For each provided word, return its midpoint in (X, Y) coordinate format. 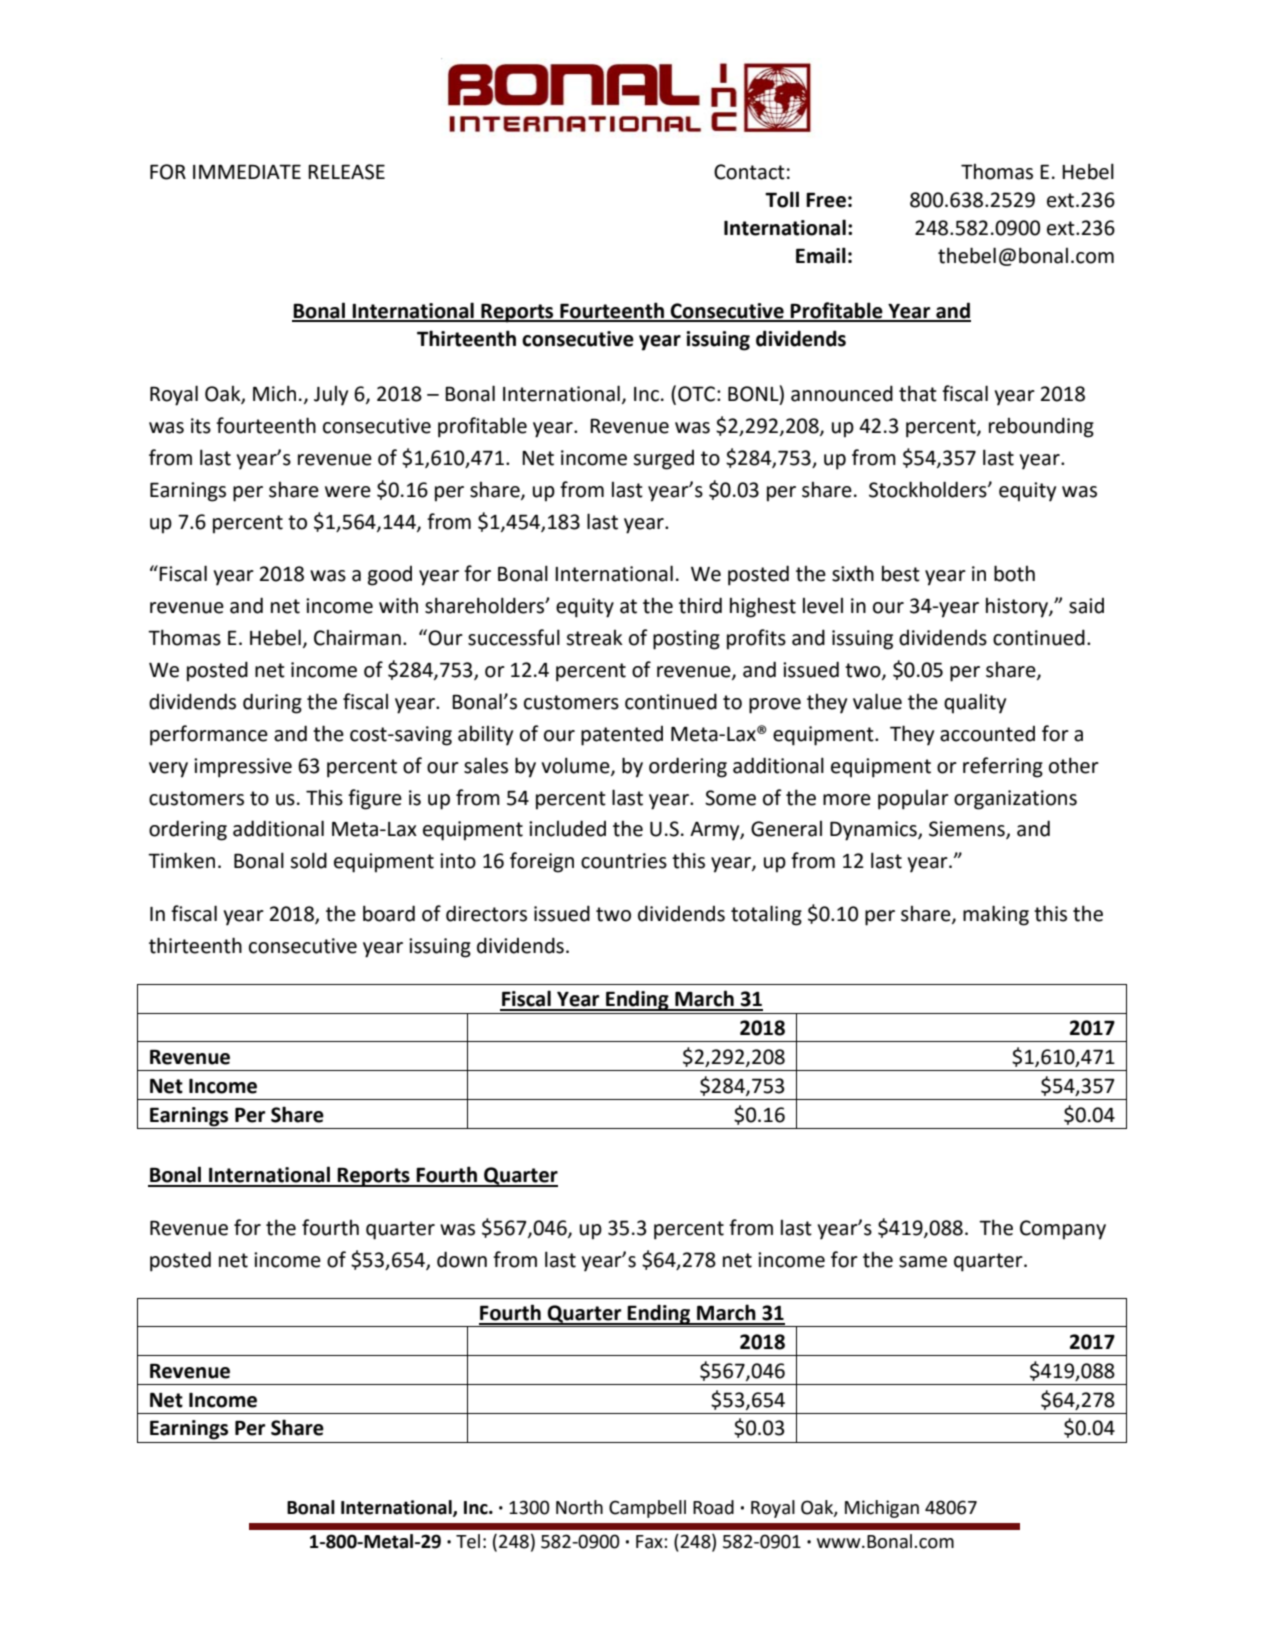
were (348, 492)
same (923, 1262)
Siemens (968, 830)
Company (1063, 1230)
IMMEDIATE (247, 171)
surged (663, 460)
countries (624, 861)
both (1014, 573)
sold (308, 860)
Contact (749, 172)
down (462, 1259)
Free (826, 200)
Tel (468, 1541)
